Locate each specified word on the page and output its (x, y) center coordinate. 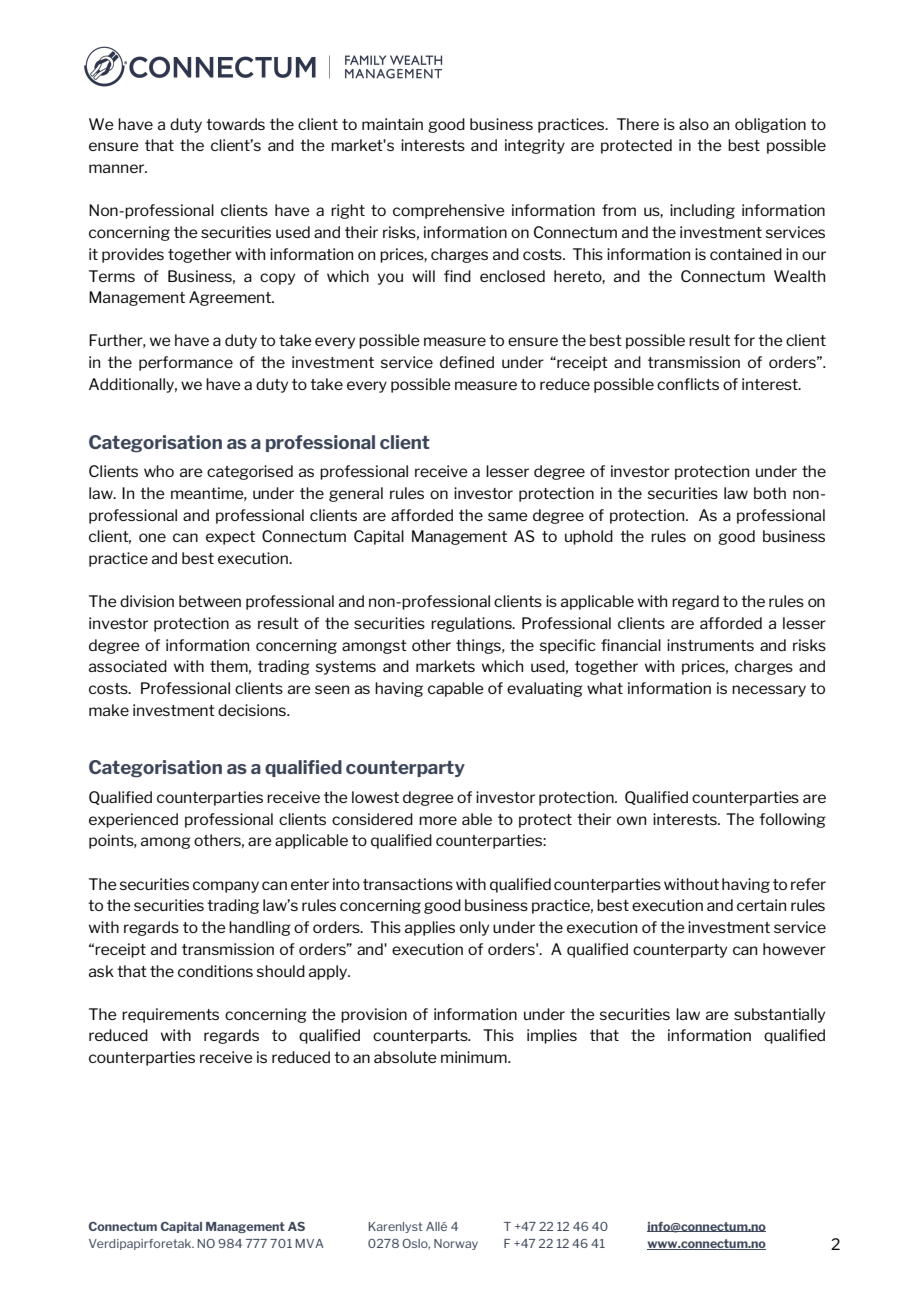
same (508, 516)
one (152, 537)
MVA (310, 1243)
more (438, 820)
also (694, 124)
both (770, 493)
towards (235, 124)
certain (761, 905)
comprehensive (449, 211)
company (226, 887)
